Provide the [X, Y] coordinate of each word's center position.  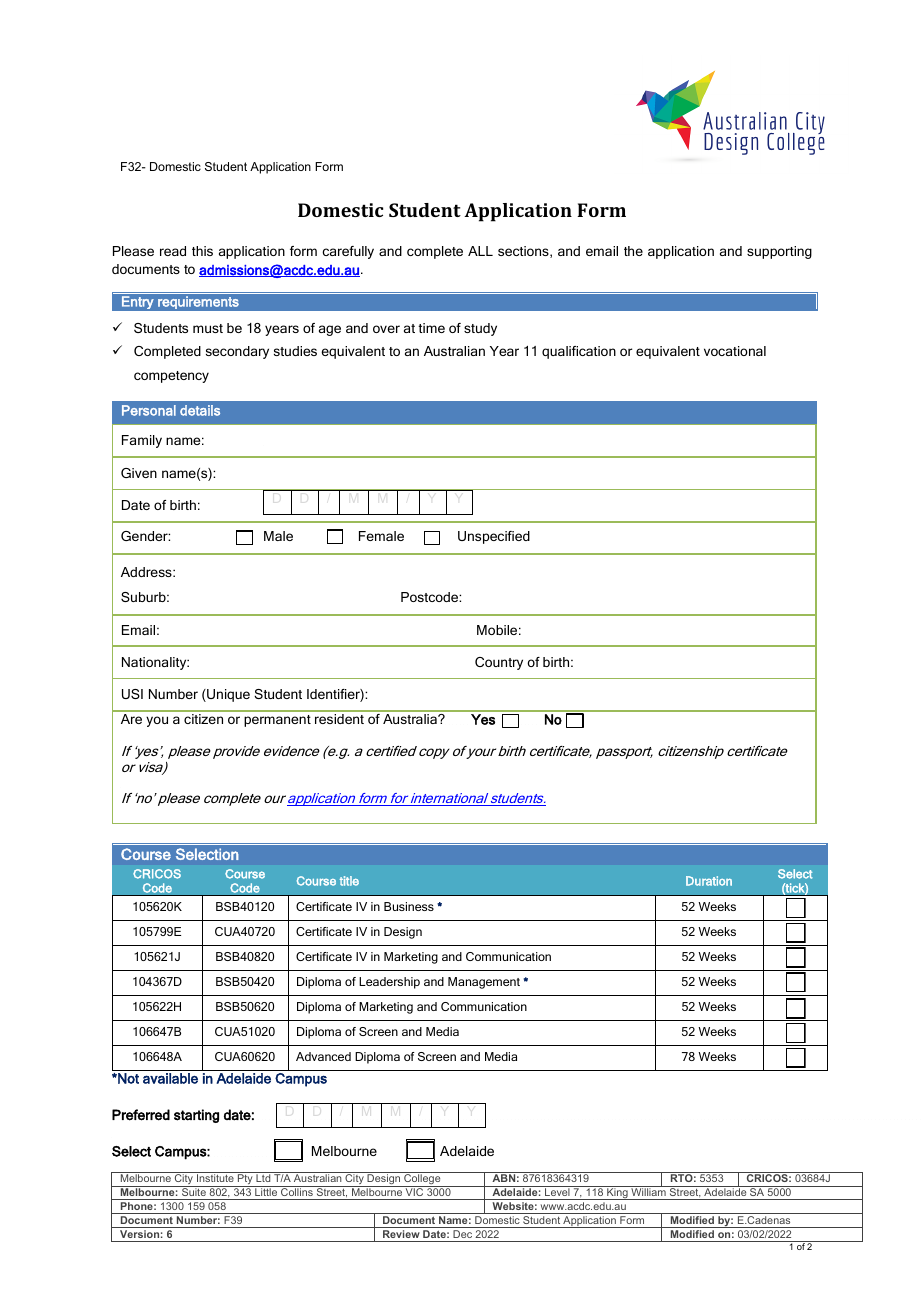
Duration [709, 881]
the [633, 251]
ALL [480, 251]
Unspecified [494, 537]
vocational [735, 351]
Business [409, 906]
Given [139, 473]
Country [499, 663]
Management [484, 983]
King [617, 1194]
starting [196, 1116]
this [202, 251]
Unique [227, 695]
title [349, 881]
